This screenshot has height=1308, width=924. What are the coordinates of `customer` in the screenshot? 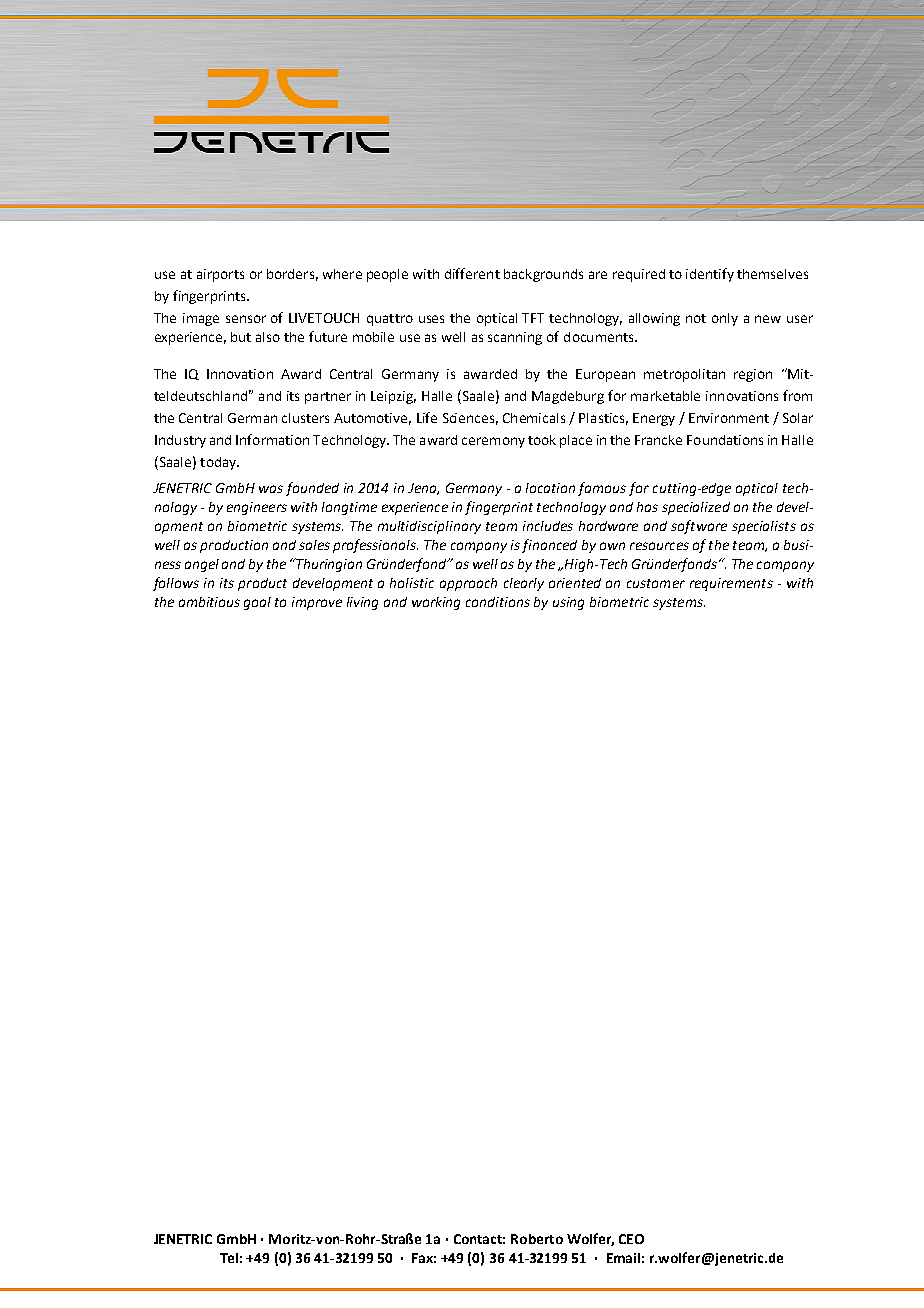 It's located at (656, 583).
